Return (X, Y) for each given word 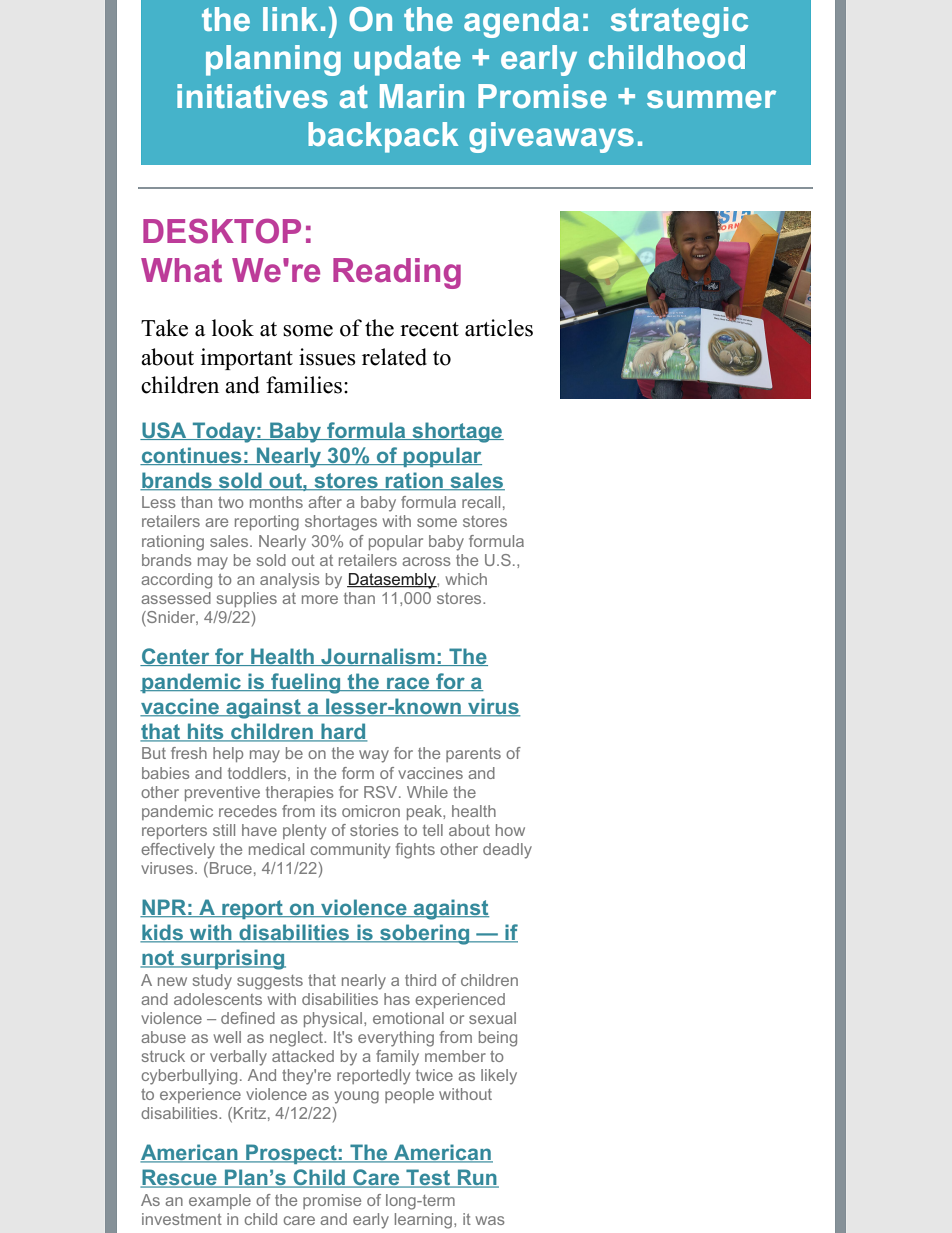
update (407, 60)
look (233, 328)
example (220, 1201)
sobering (425, 934)
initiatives (252, 96)
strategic (679, 22)
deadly (507, 851)
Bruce (231, 868)
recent (429, 329)
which (466, 579)
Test (428, 1178)
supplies (247, 599)
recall (481, 502)
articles (499, 328)
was (490, 1220)
